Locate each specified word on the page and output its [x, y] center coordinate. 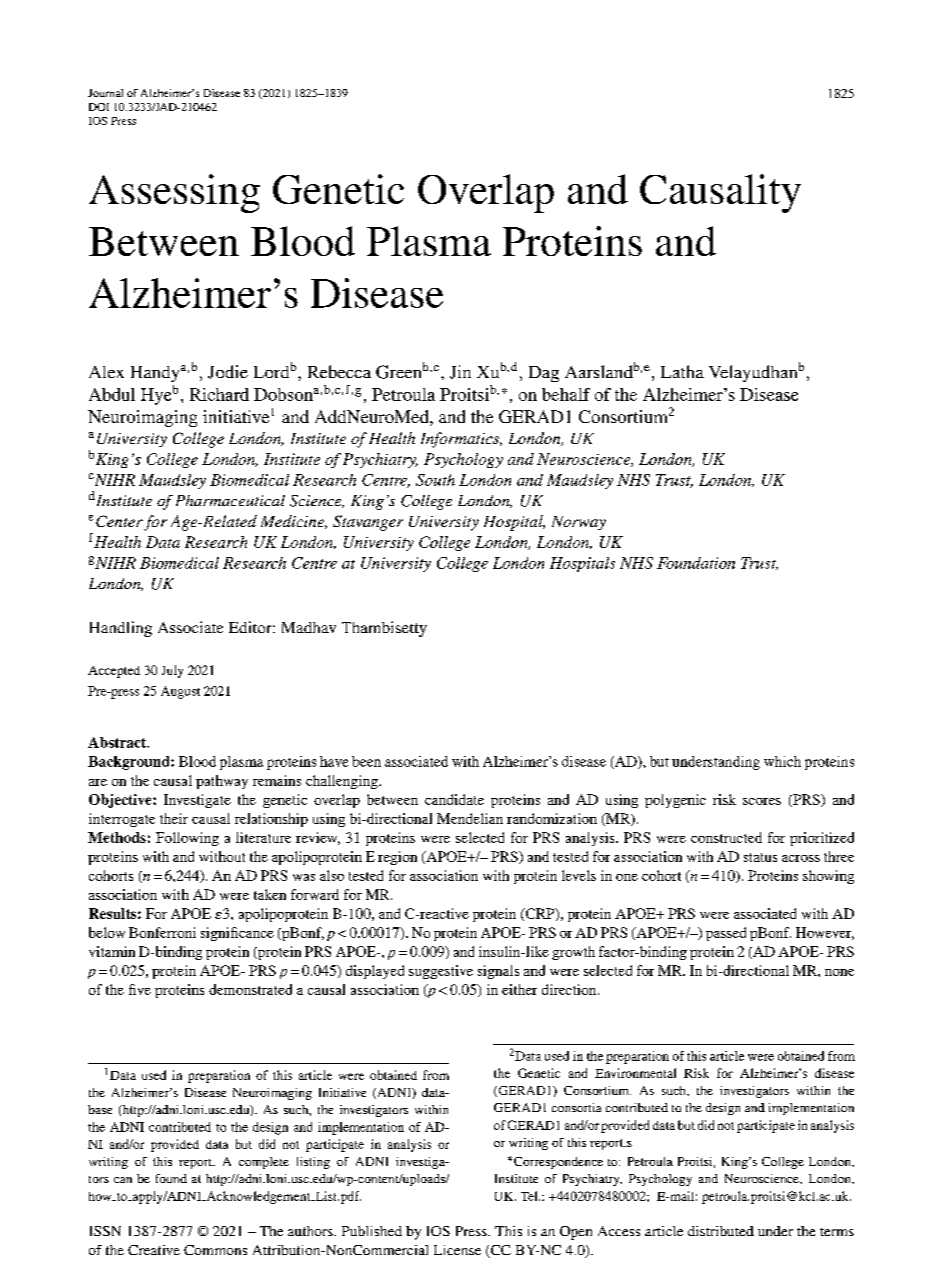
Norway [579, 523]
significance [237, 934]
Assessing [174, 193]
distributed [721, 1231]
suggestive [441, 972]
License [457, 1250]
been [366, 761]
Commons [215, 1250]
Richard [219, 394]
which [782, 761]
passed [726, 934]
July [172, 671]
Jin [460, 372]
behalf [566, 394]
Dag [544, 374]
